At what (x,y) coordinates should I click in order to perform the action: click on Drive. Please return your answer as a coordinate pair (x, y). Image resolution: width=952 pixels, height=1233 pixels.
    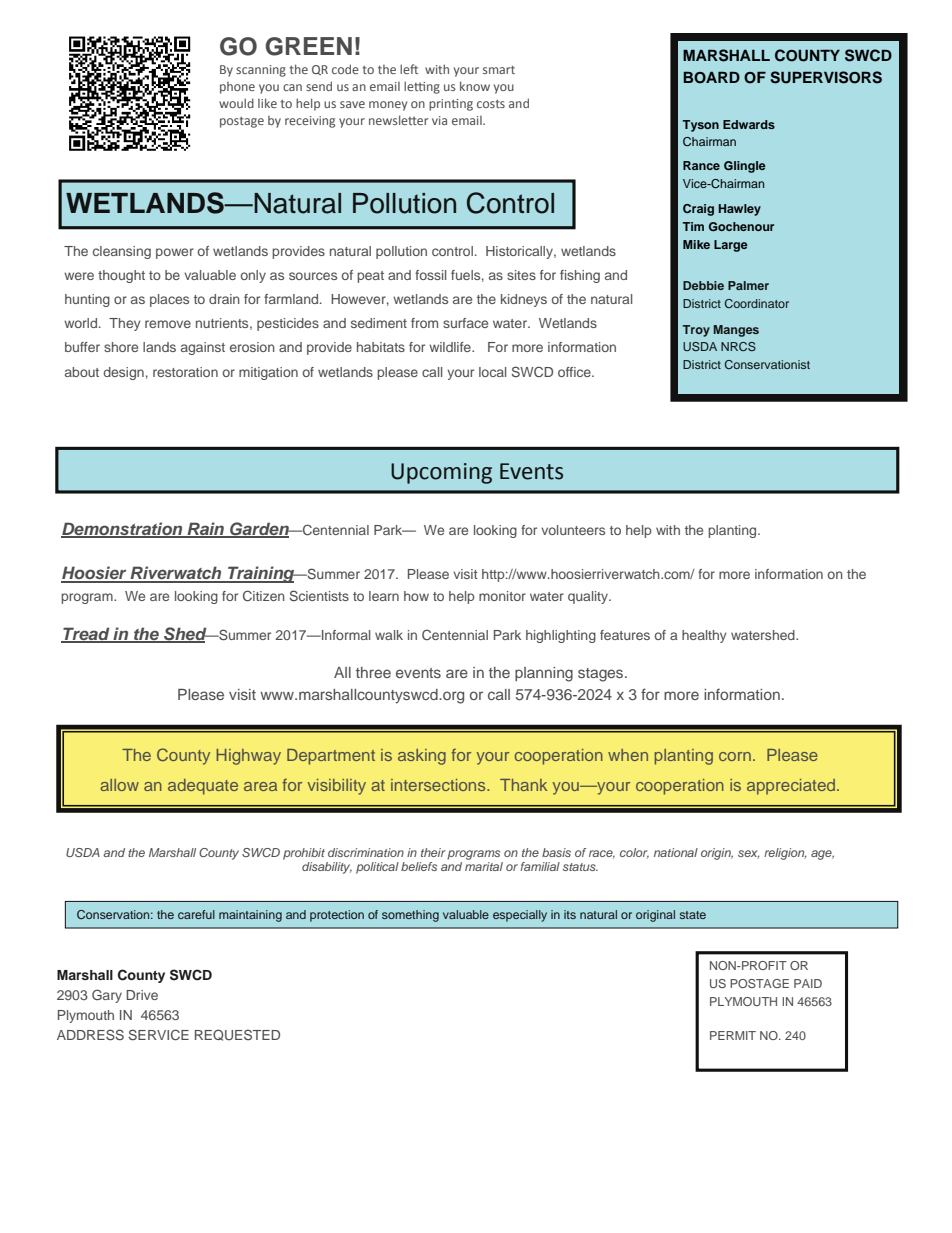
    Looking at the image, I should click on (142, 995).
